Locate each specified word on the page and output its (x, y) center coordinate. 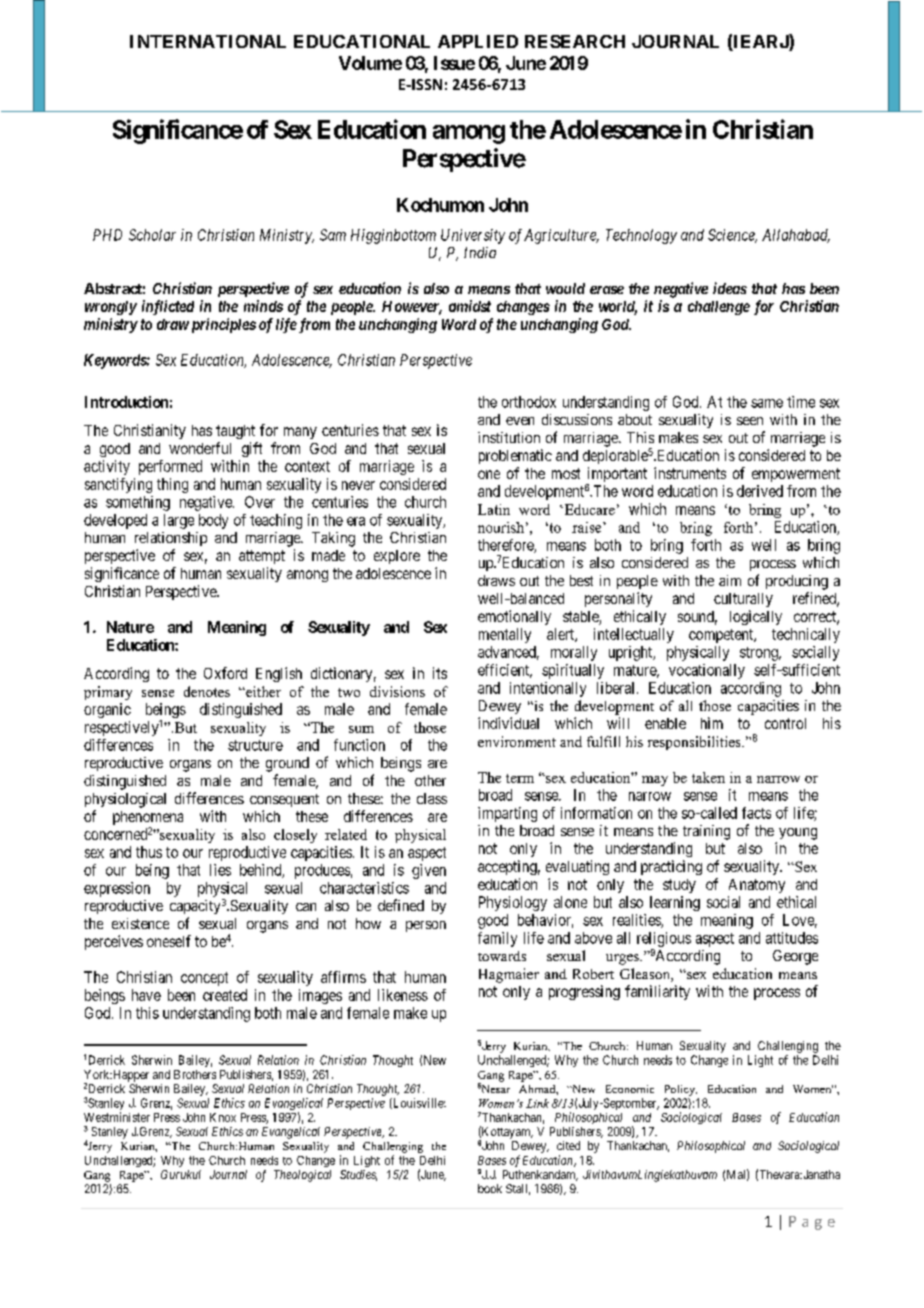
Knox (223, 1117)
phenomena (148, 819)
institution (509, 437)
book (490, 1188)
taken (708, 777)
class (432, 798)
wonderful (200, 448)
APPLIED (478, 41)
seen (750, 421)
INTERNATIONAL (208, 41)
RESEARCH (575, 41)
